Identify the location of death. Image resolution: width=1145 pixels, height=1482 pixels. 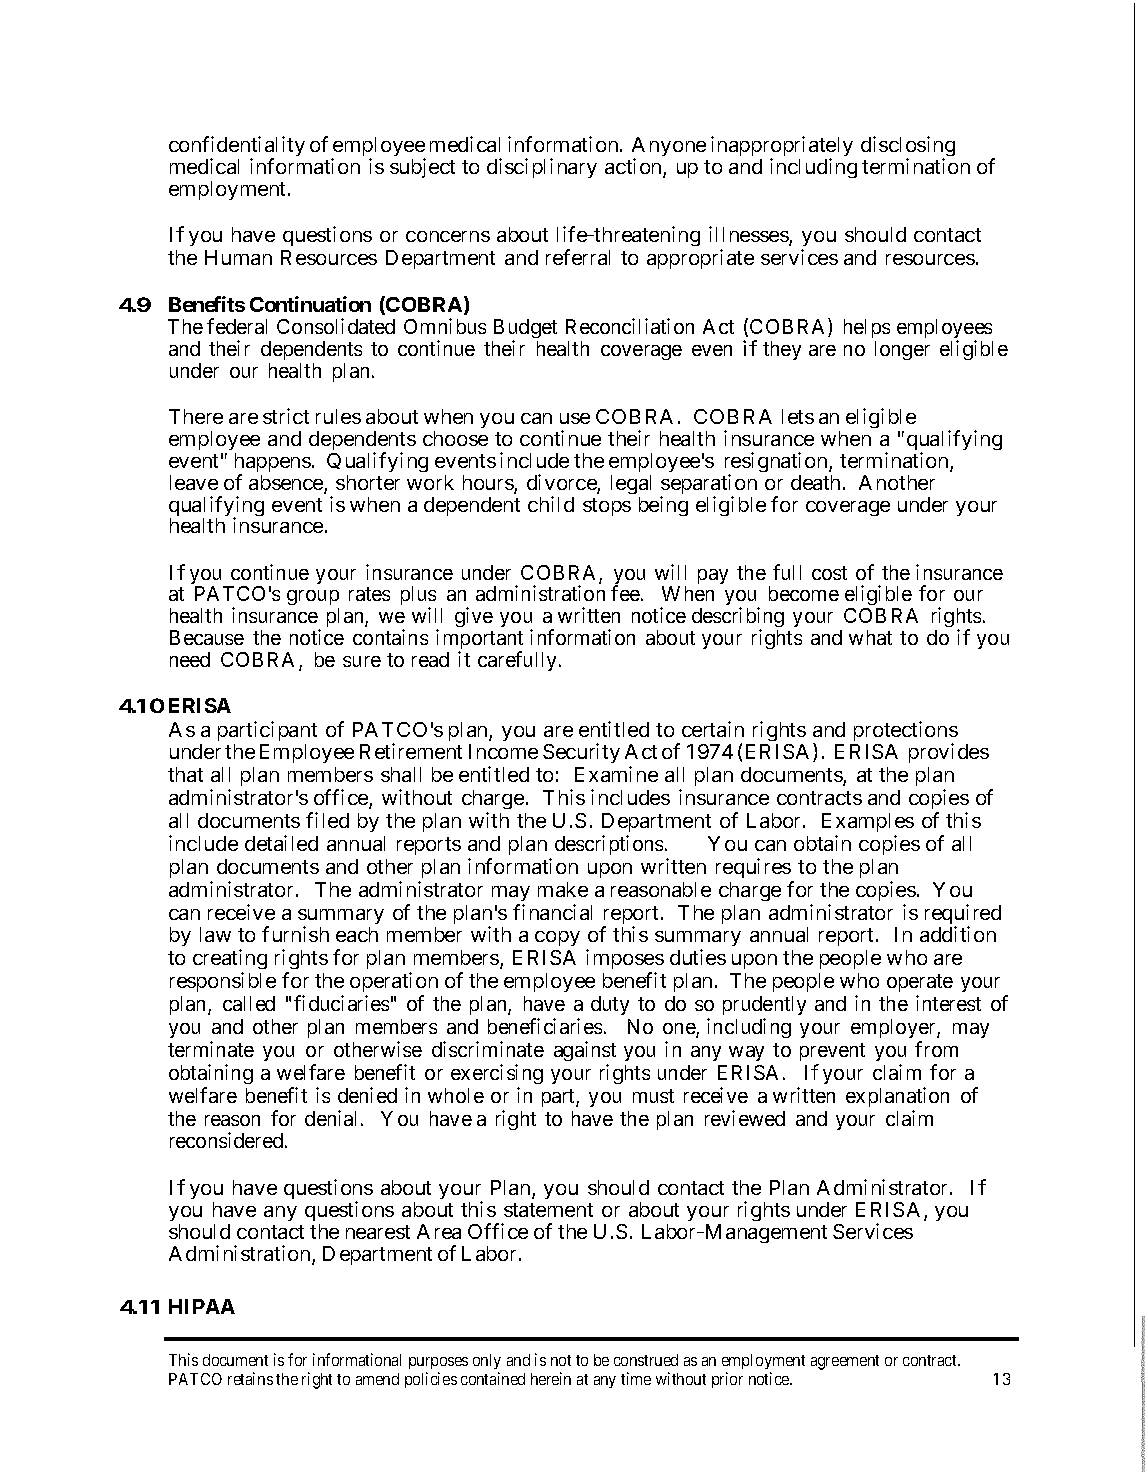
(817, 482).
